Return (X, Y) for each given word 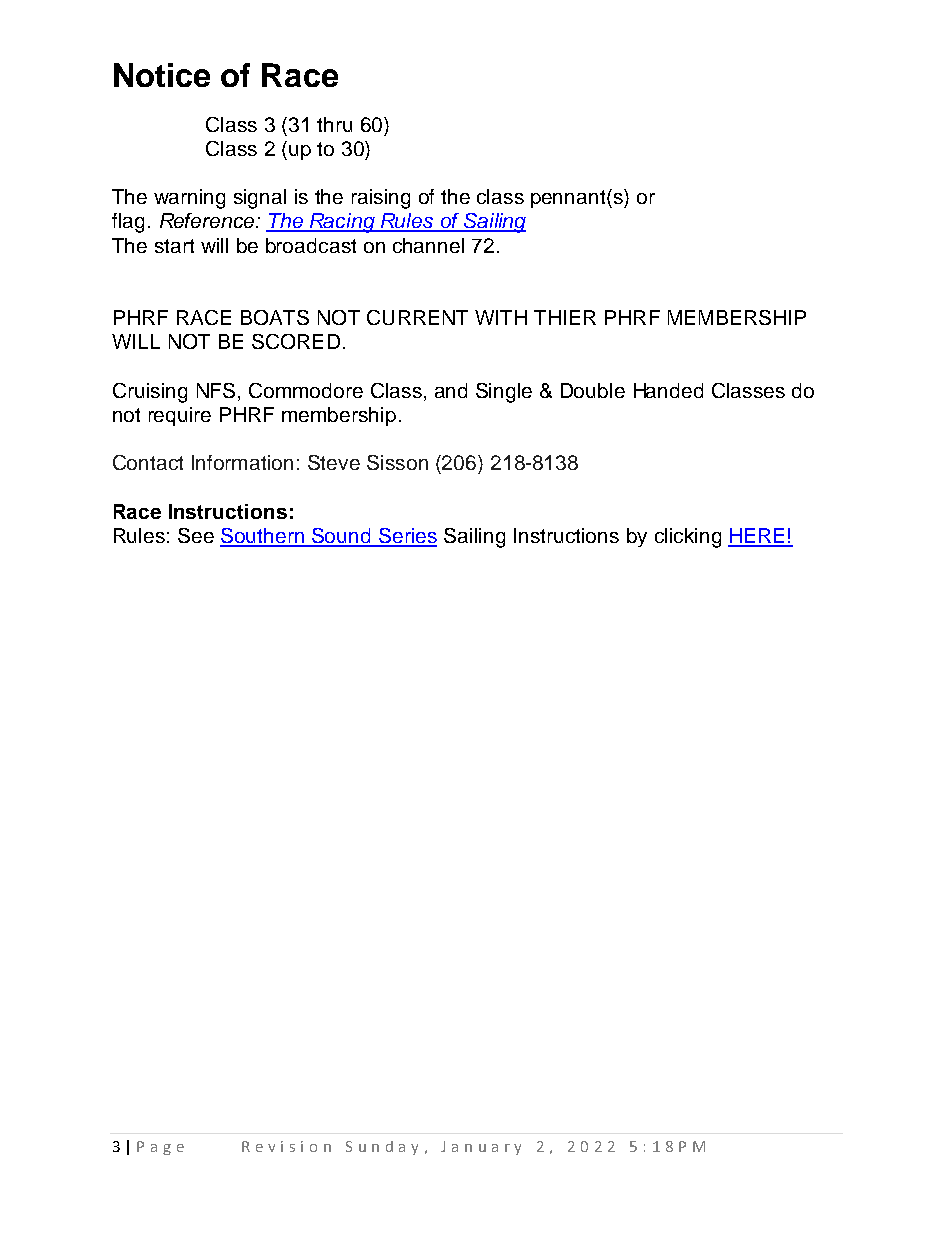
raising (381, 199)
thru (334, 124)
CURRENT (417, 317)
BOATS (275, 317)
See (196, 535)
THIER (565, 317)
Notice (162, 75)
